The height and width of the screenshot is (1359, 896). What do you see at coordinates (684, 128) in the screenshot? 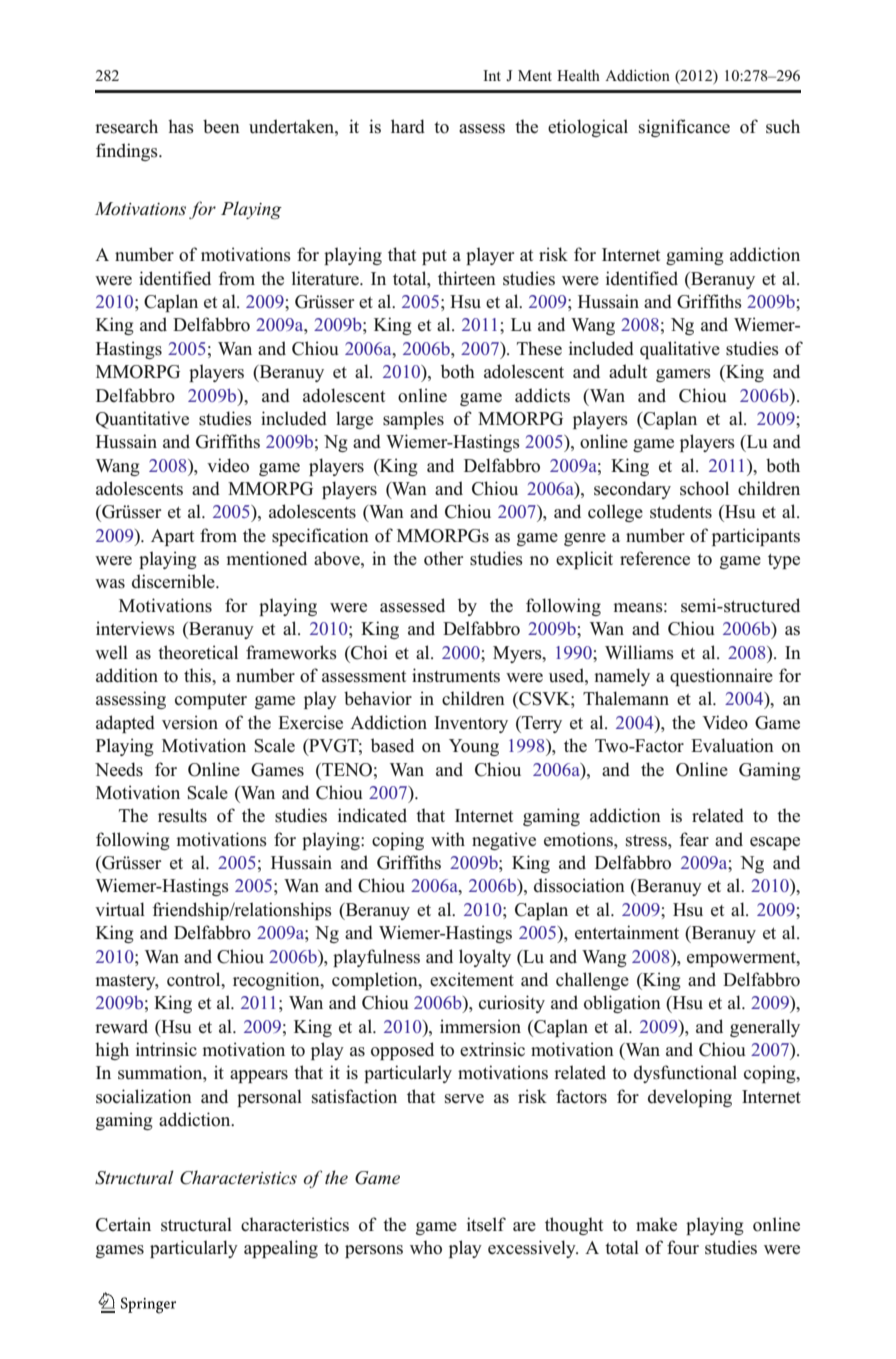
I see `significance` at bounding box center [684, 128].
